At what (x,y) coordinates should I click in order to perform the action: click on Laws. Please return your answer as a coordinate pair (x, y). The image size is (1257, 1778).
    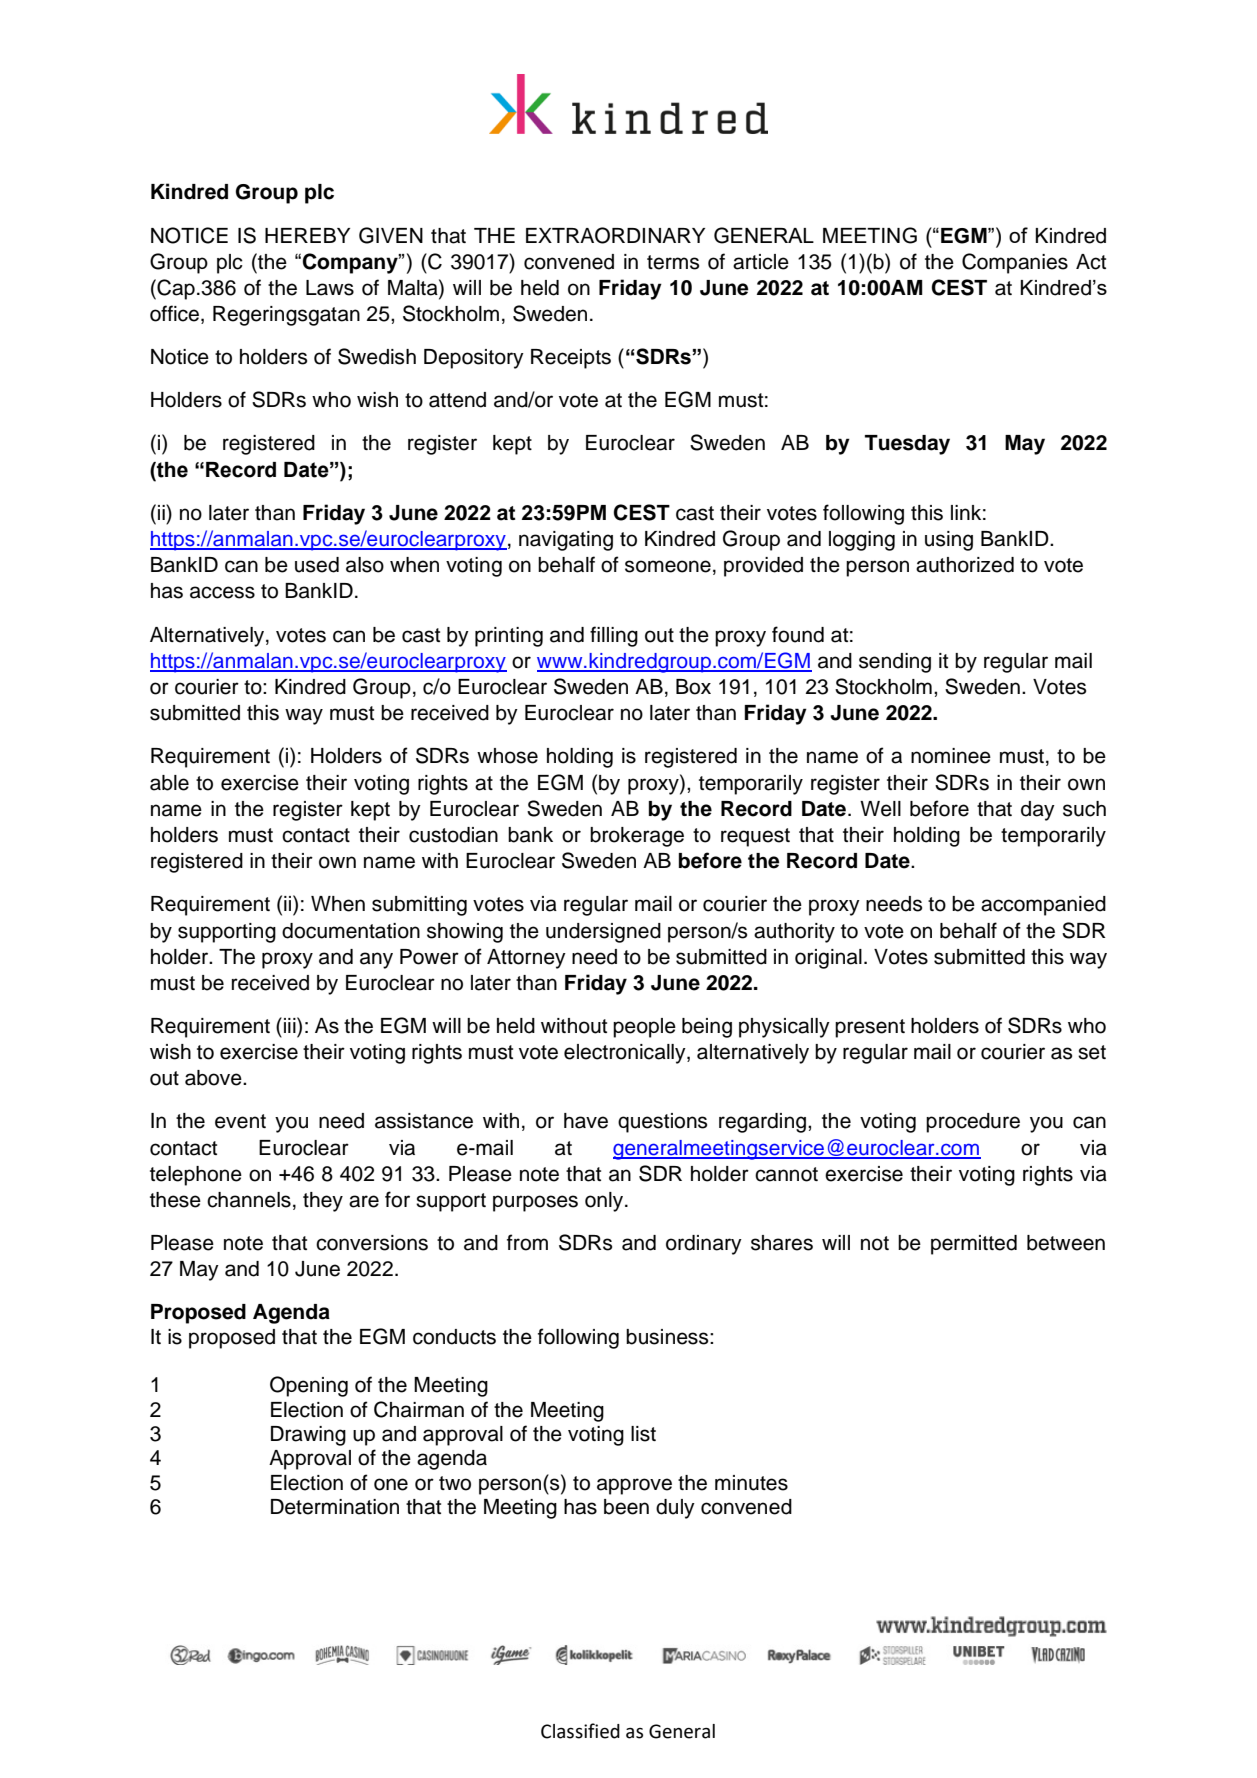
    Looking at the image, I should click on (330, 288).
